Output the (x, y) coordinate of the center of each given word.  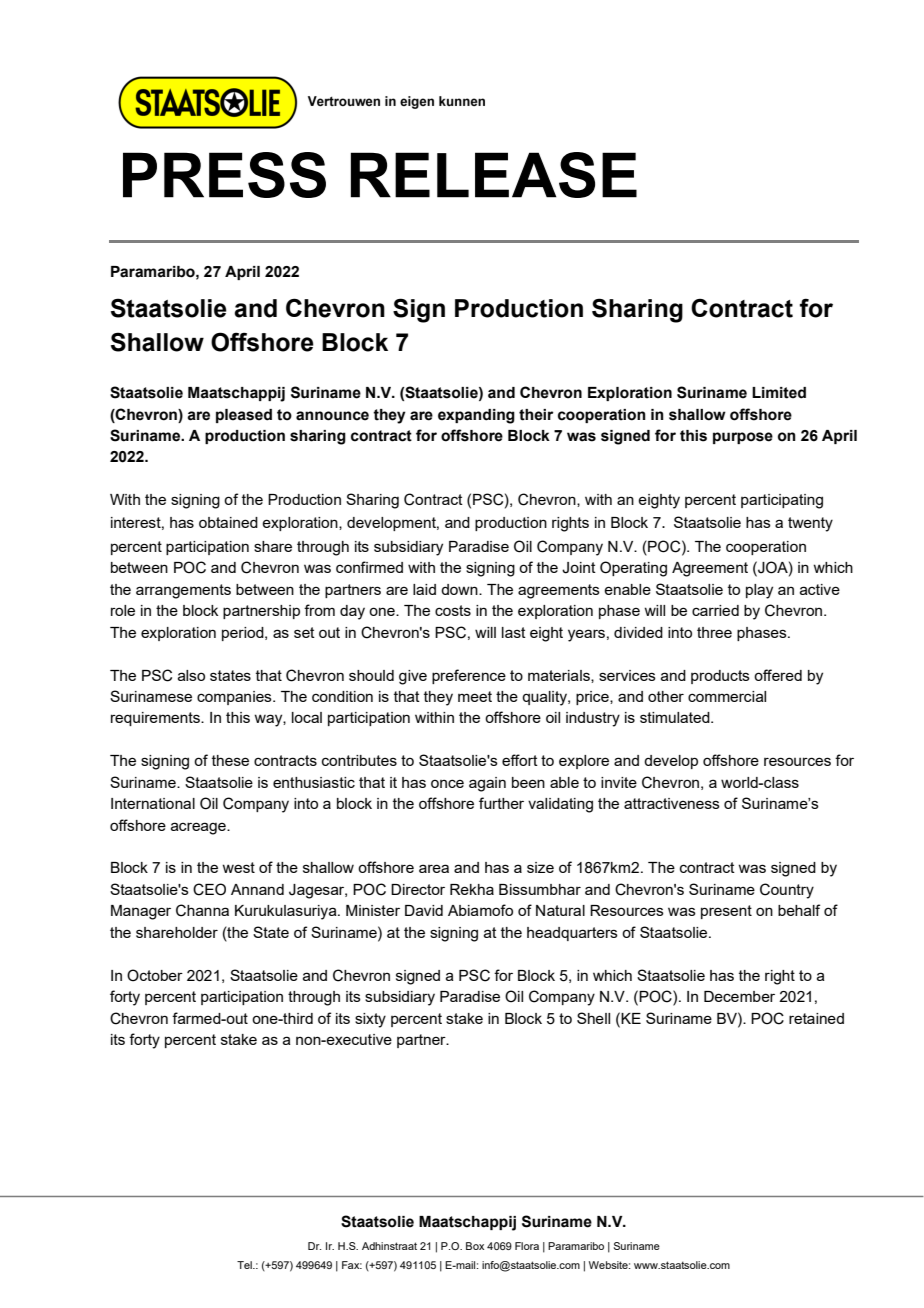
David (424, 910)
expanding (476, 416)
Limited (779, 393)
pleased (244, 416)
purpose (743, 438)
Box (475, 1246)
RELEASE (494, 175)
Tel (245, 1265)
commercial (727, 696)
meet (475, 696)
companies (235, 698)
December (739, 996)
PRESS (224, 175)
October (155, 975)
